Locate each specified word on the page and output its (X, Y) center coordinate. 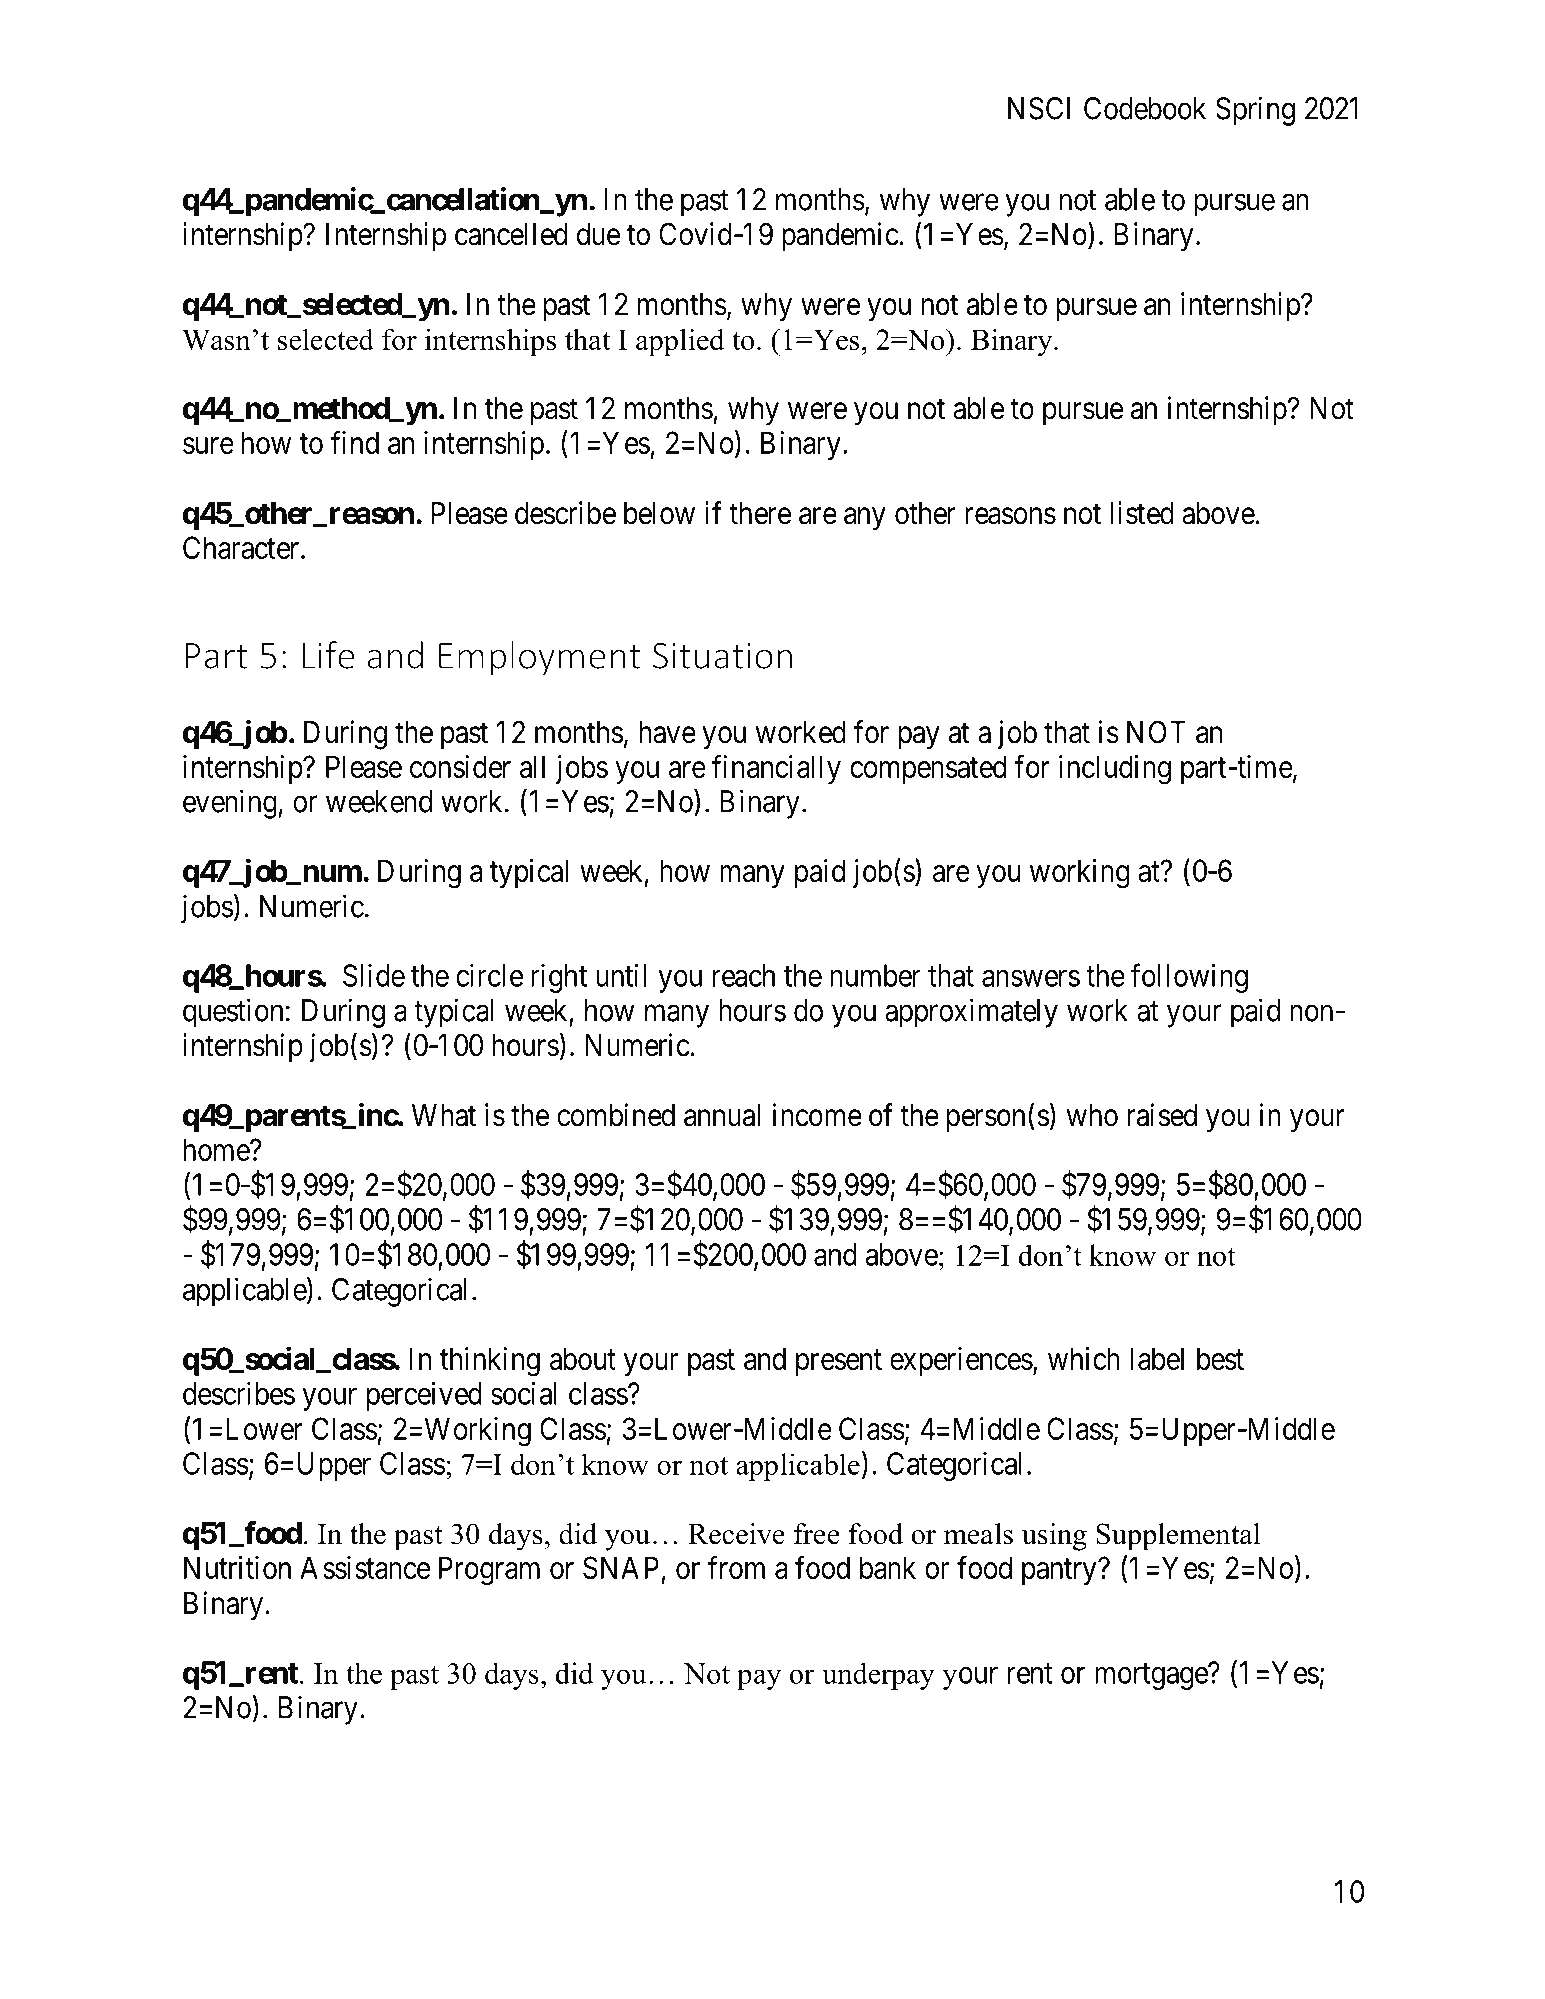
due (598, 234)
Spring (1255, 111)
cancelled (511, 234)
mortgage (1152, 1676)
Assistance (365, 1567)
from (736, 1567)
